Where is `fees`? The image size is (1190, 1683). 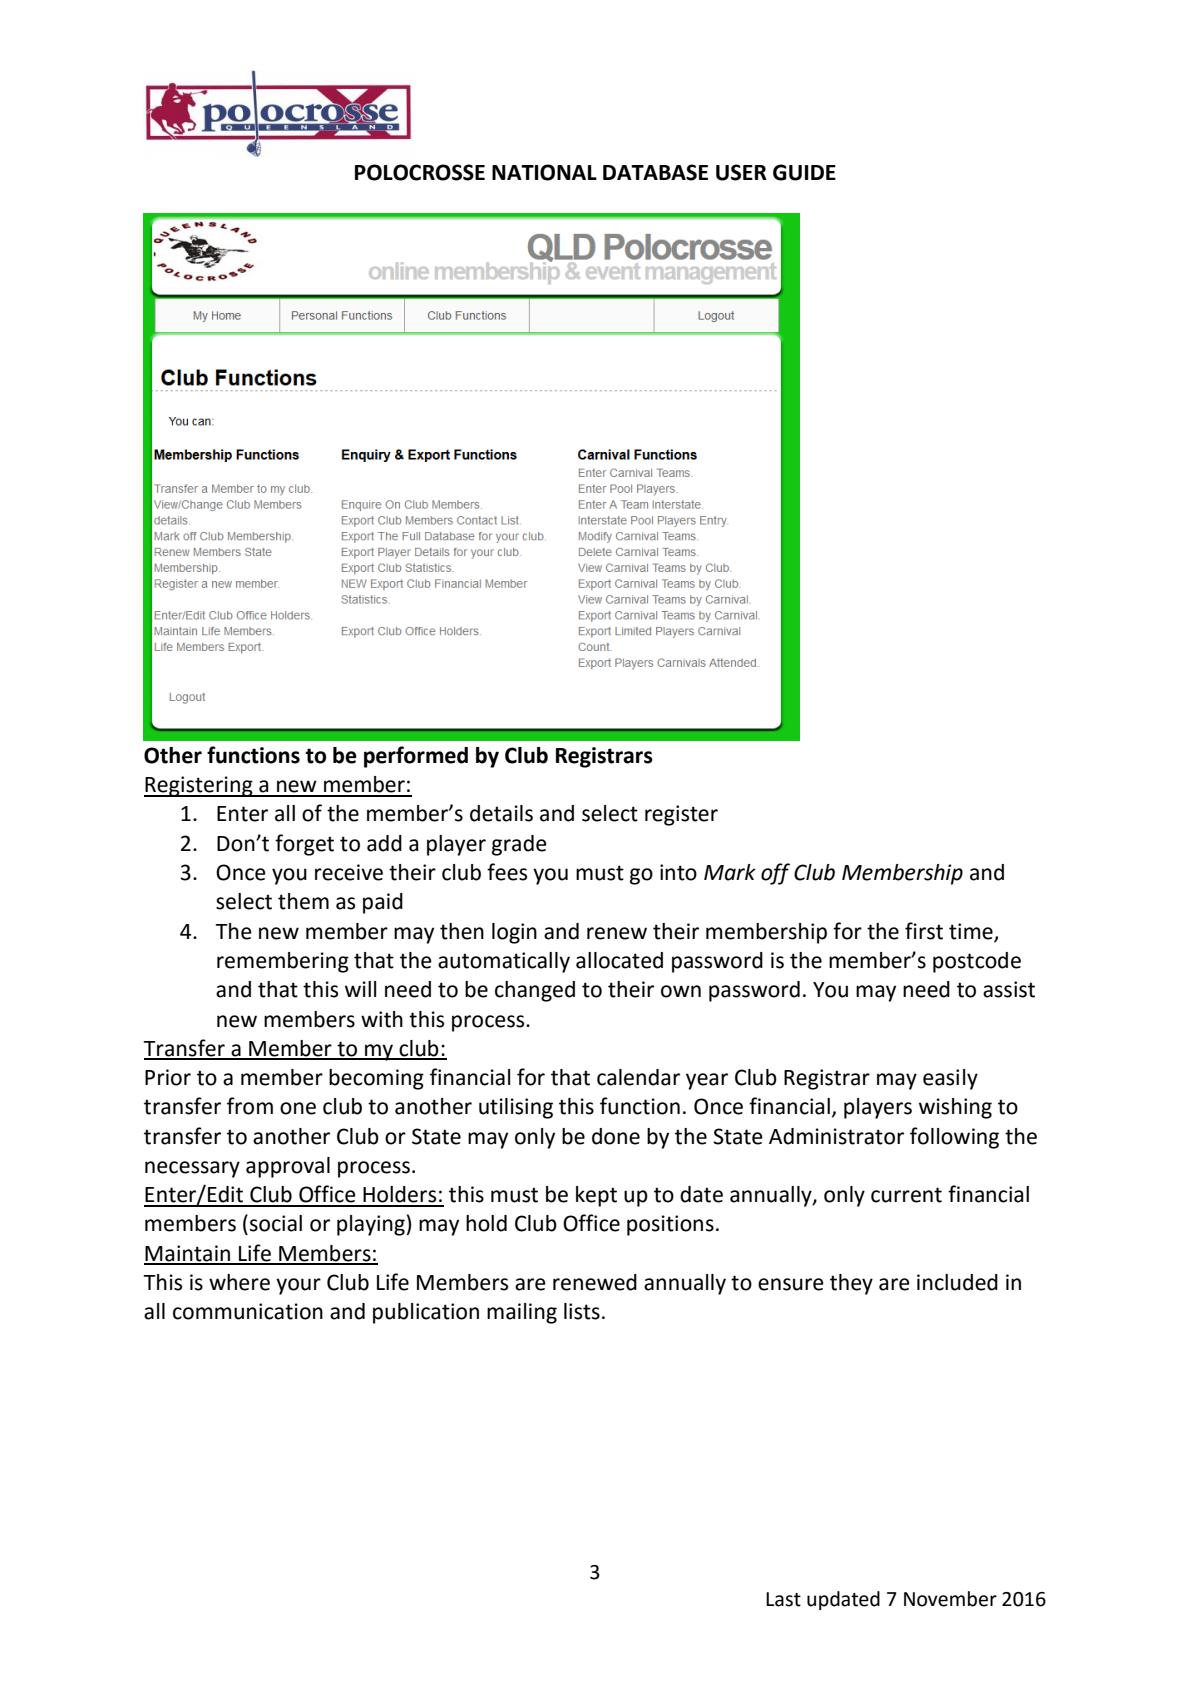 fees is located at coordinates (507, 872).
